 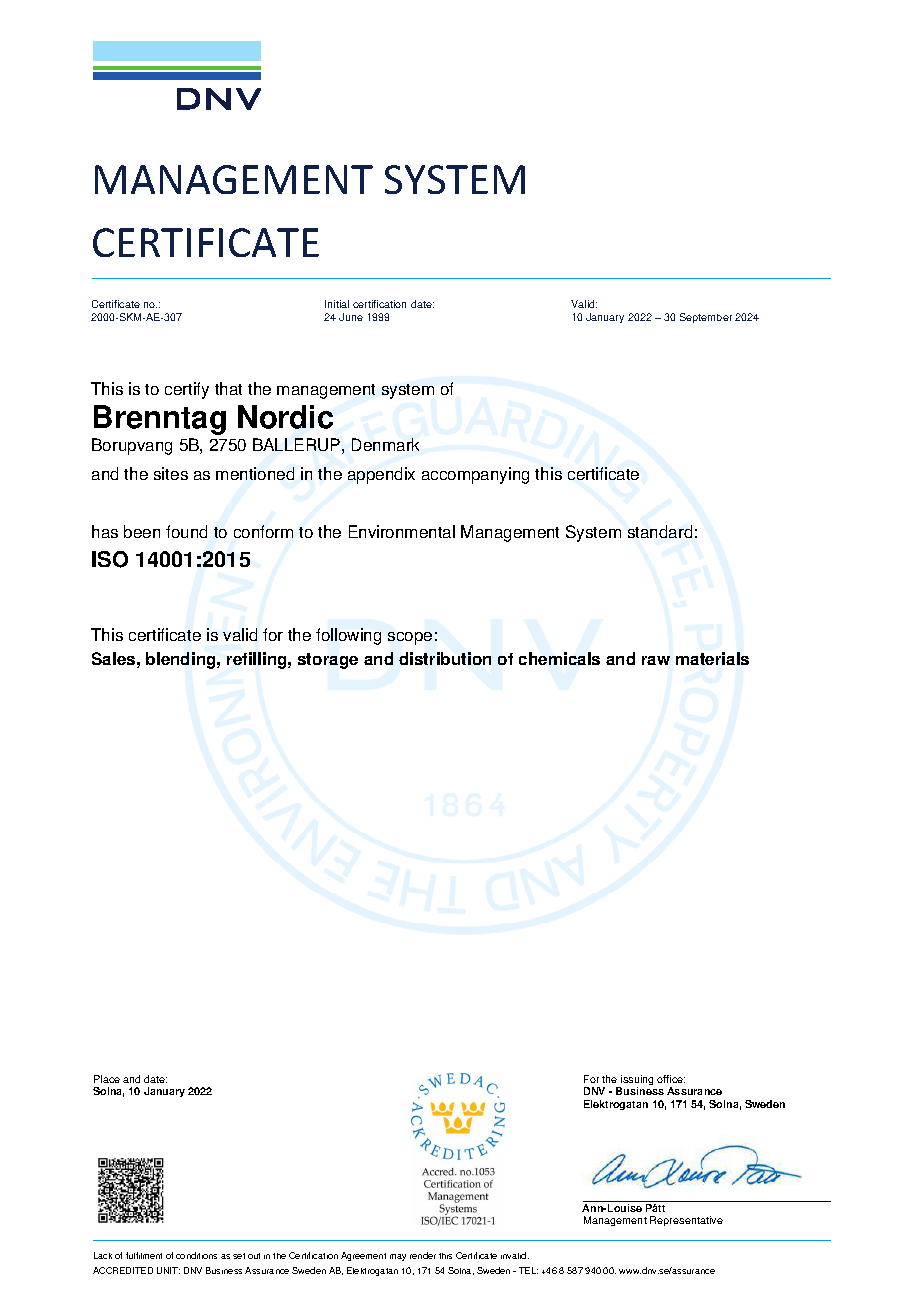 What do you see at coordinates (410, 638) in the page?
I see `scope` at bounding box center [410, 638].
